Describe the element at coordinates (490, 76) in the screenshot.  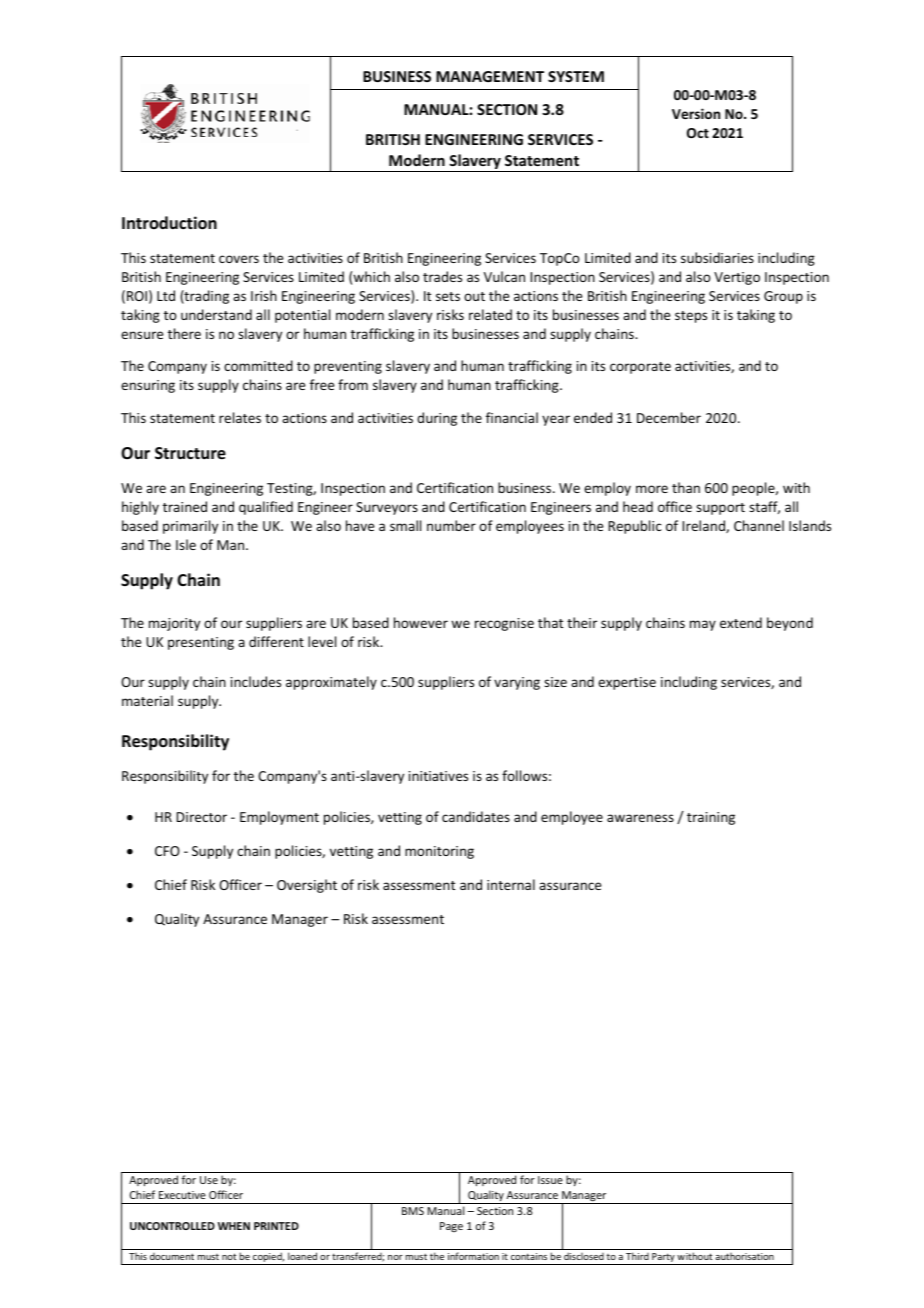
I see `MANAGEMENT` at that location.
